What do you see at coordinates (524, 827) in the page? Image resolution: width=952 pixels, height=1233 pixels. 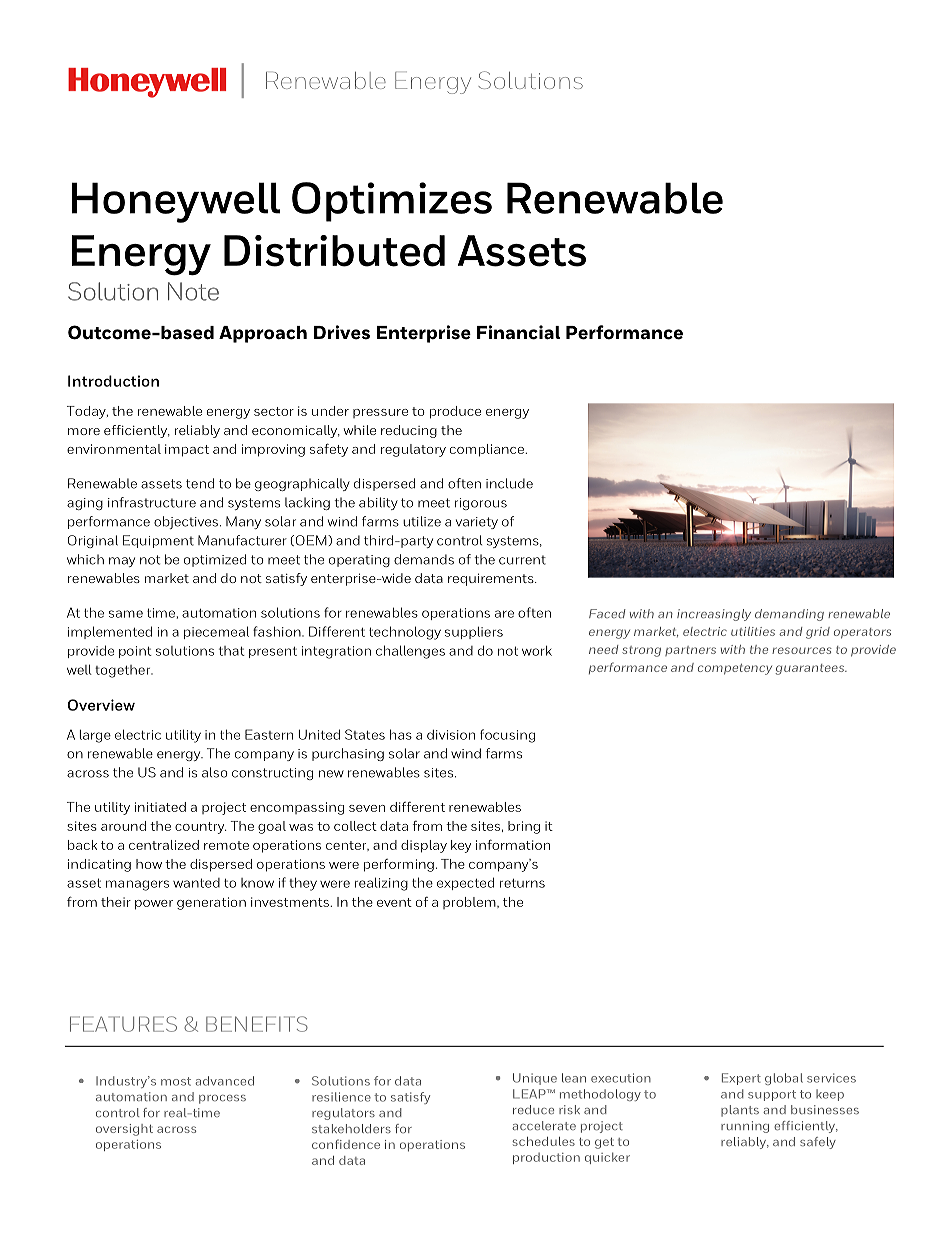 I see `bring` at bounding box center [524, 827].
